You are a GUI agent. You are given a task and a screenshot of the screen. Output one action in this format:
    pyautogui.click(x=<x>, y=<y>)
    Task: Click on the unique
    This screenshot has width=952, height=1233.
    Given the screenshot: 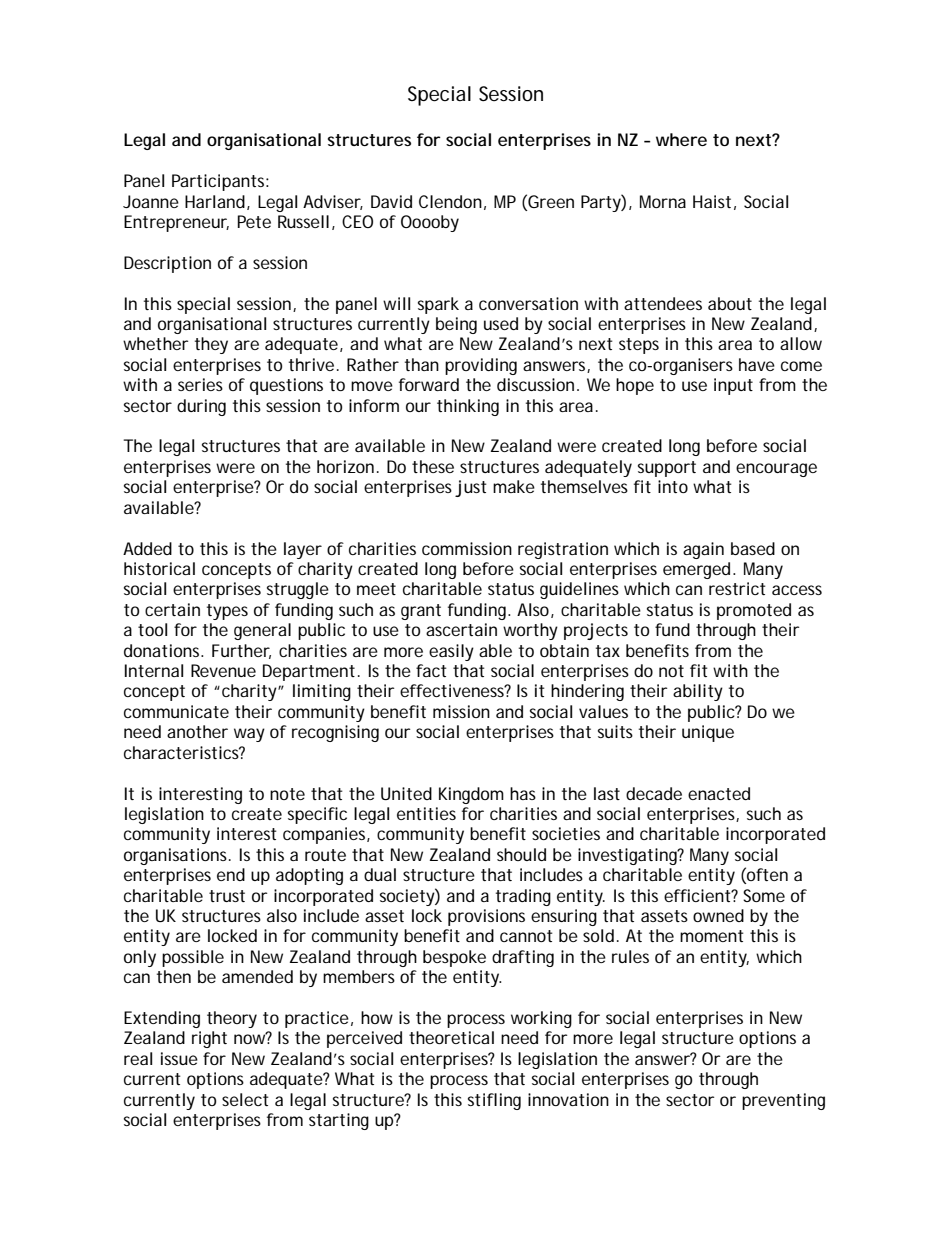 What is the action you would take?
    pyautogui.click(x=708, y=733)
